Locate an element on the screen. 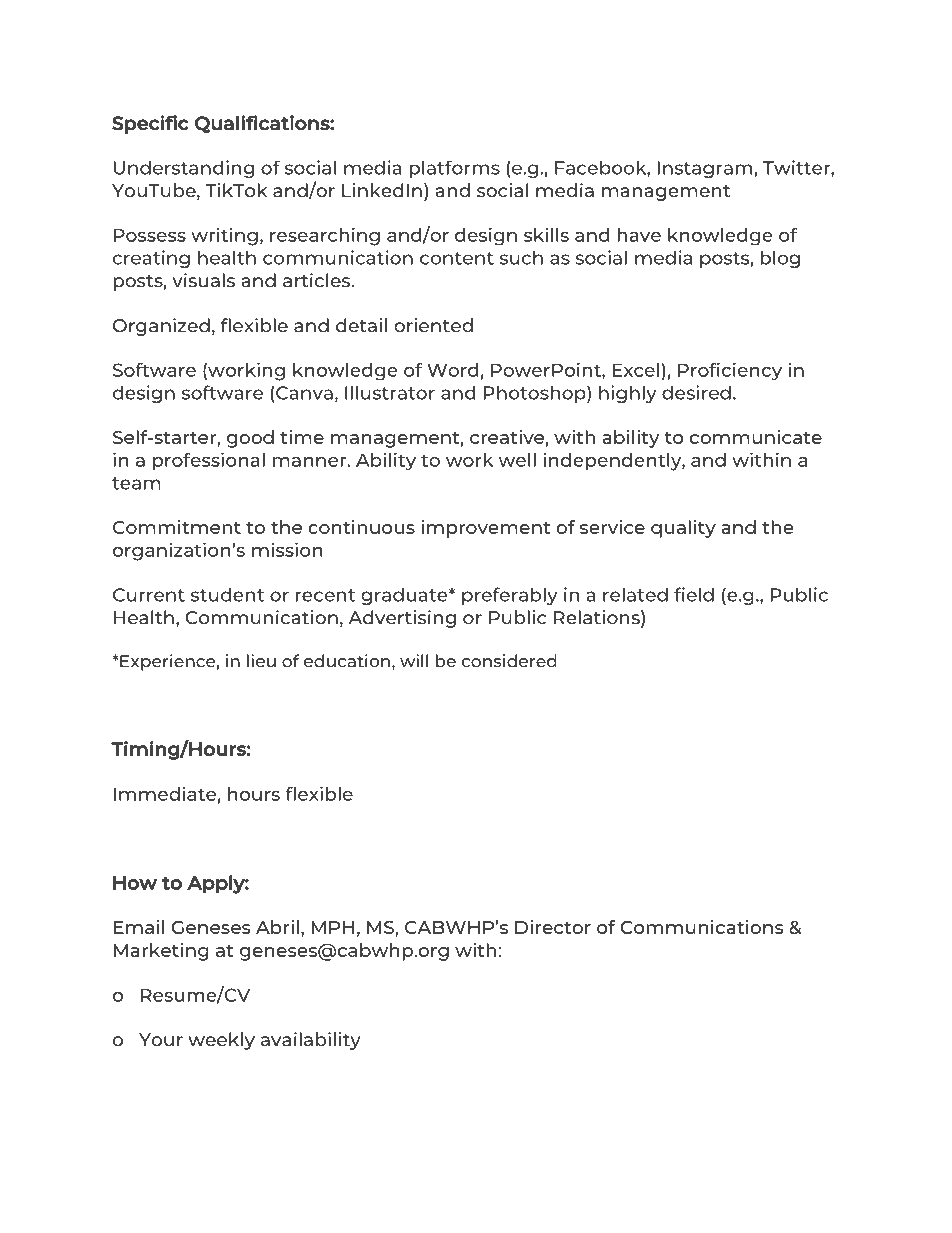 The height and width of the screenshot is (1233, 952). Understanding is located at coordinates (184, 169).
